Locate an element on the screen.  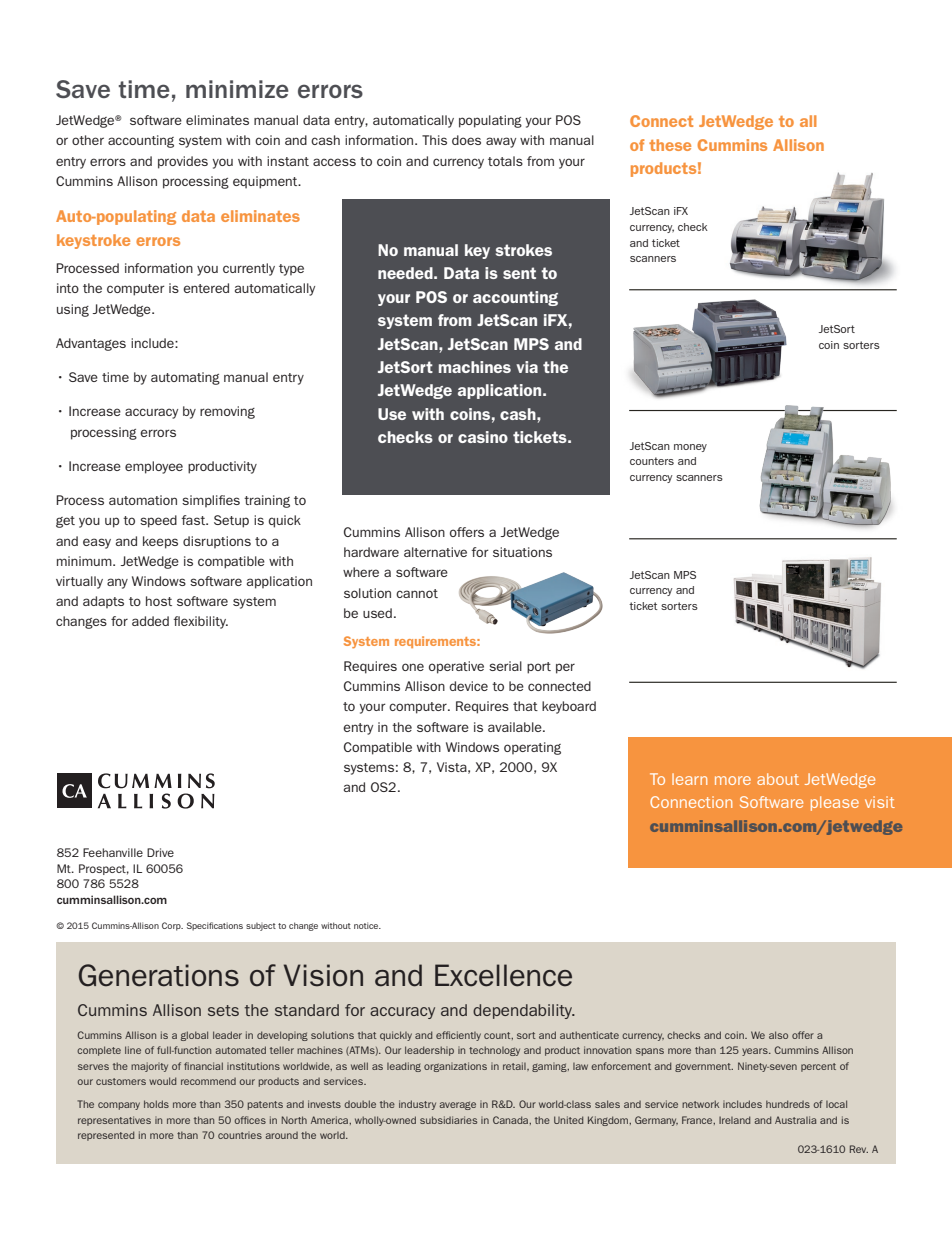
Drive is located at coordinates (160, 852).
